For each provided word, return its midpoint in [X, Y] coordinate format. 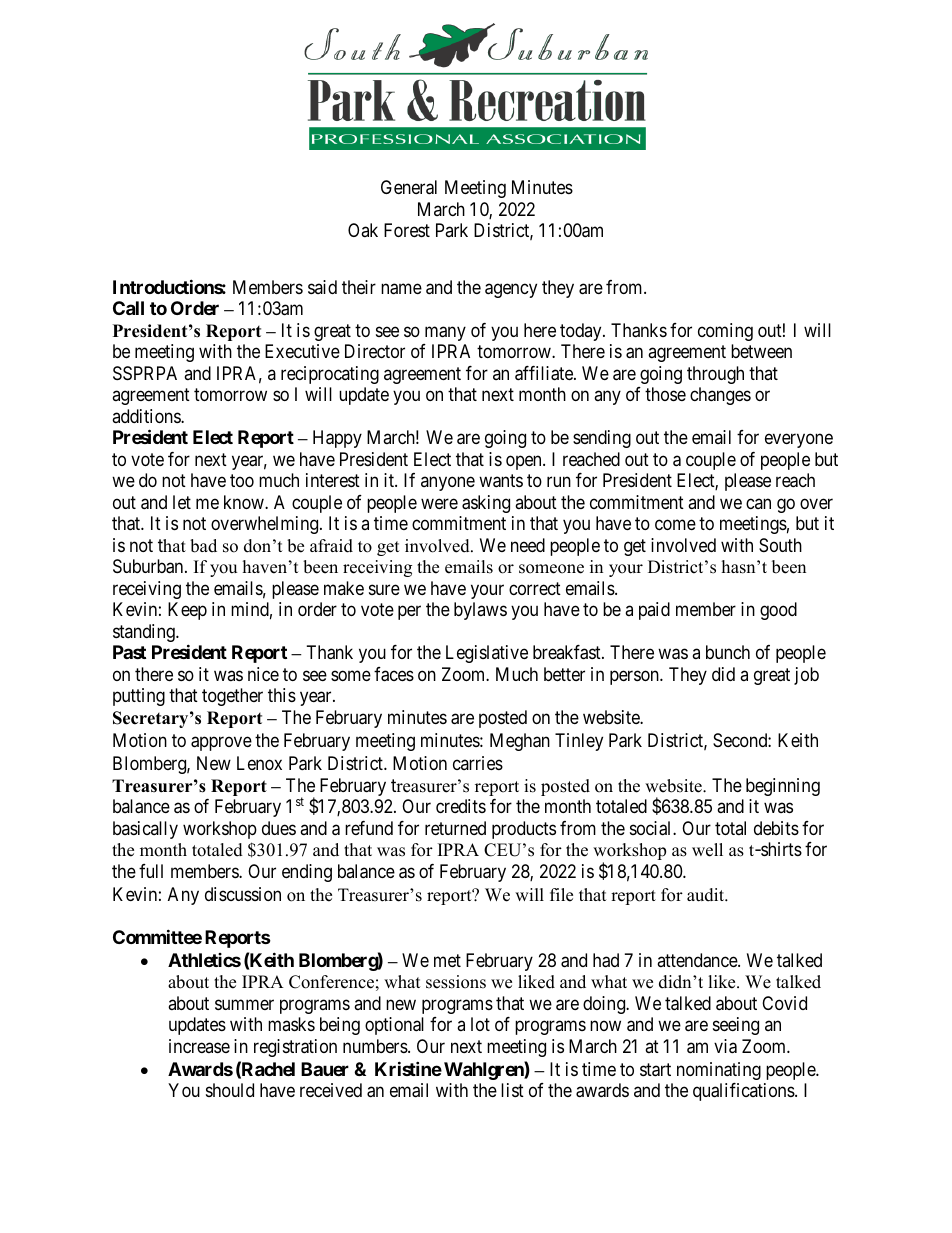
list [512, 1090]
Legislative [487, 654]
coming [725, 332]
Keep [187, 611]
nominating [719, 1071]
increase [199, 1046]
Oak [363, 230]
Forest [407, 230]
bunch [728, 652]
